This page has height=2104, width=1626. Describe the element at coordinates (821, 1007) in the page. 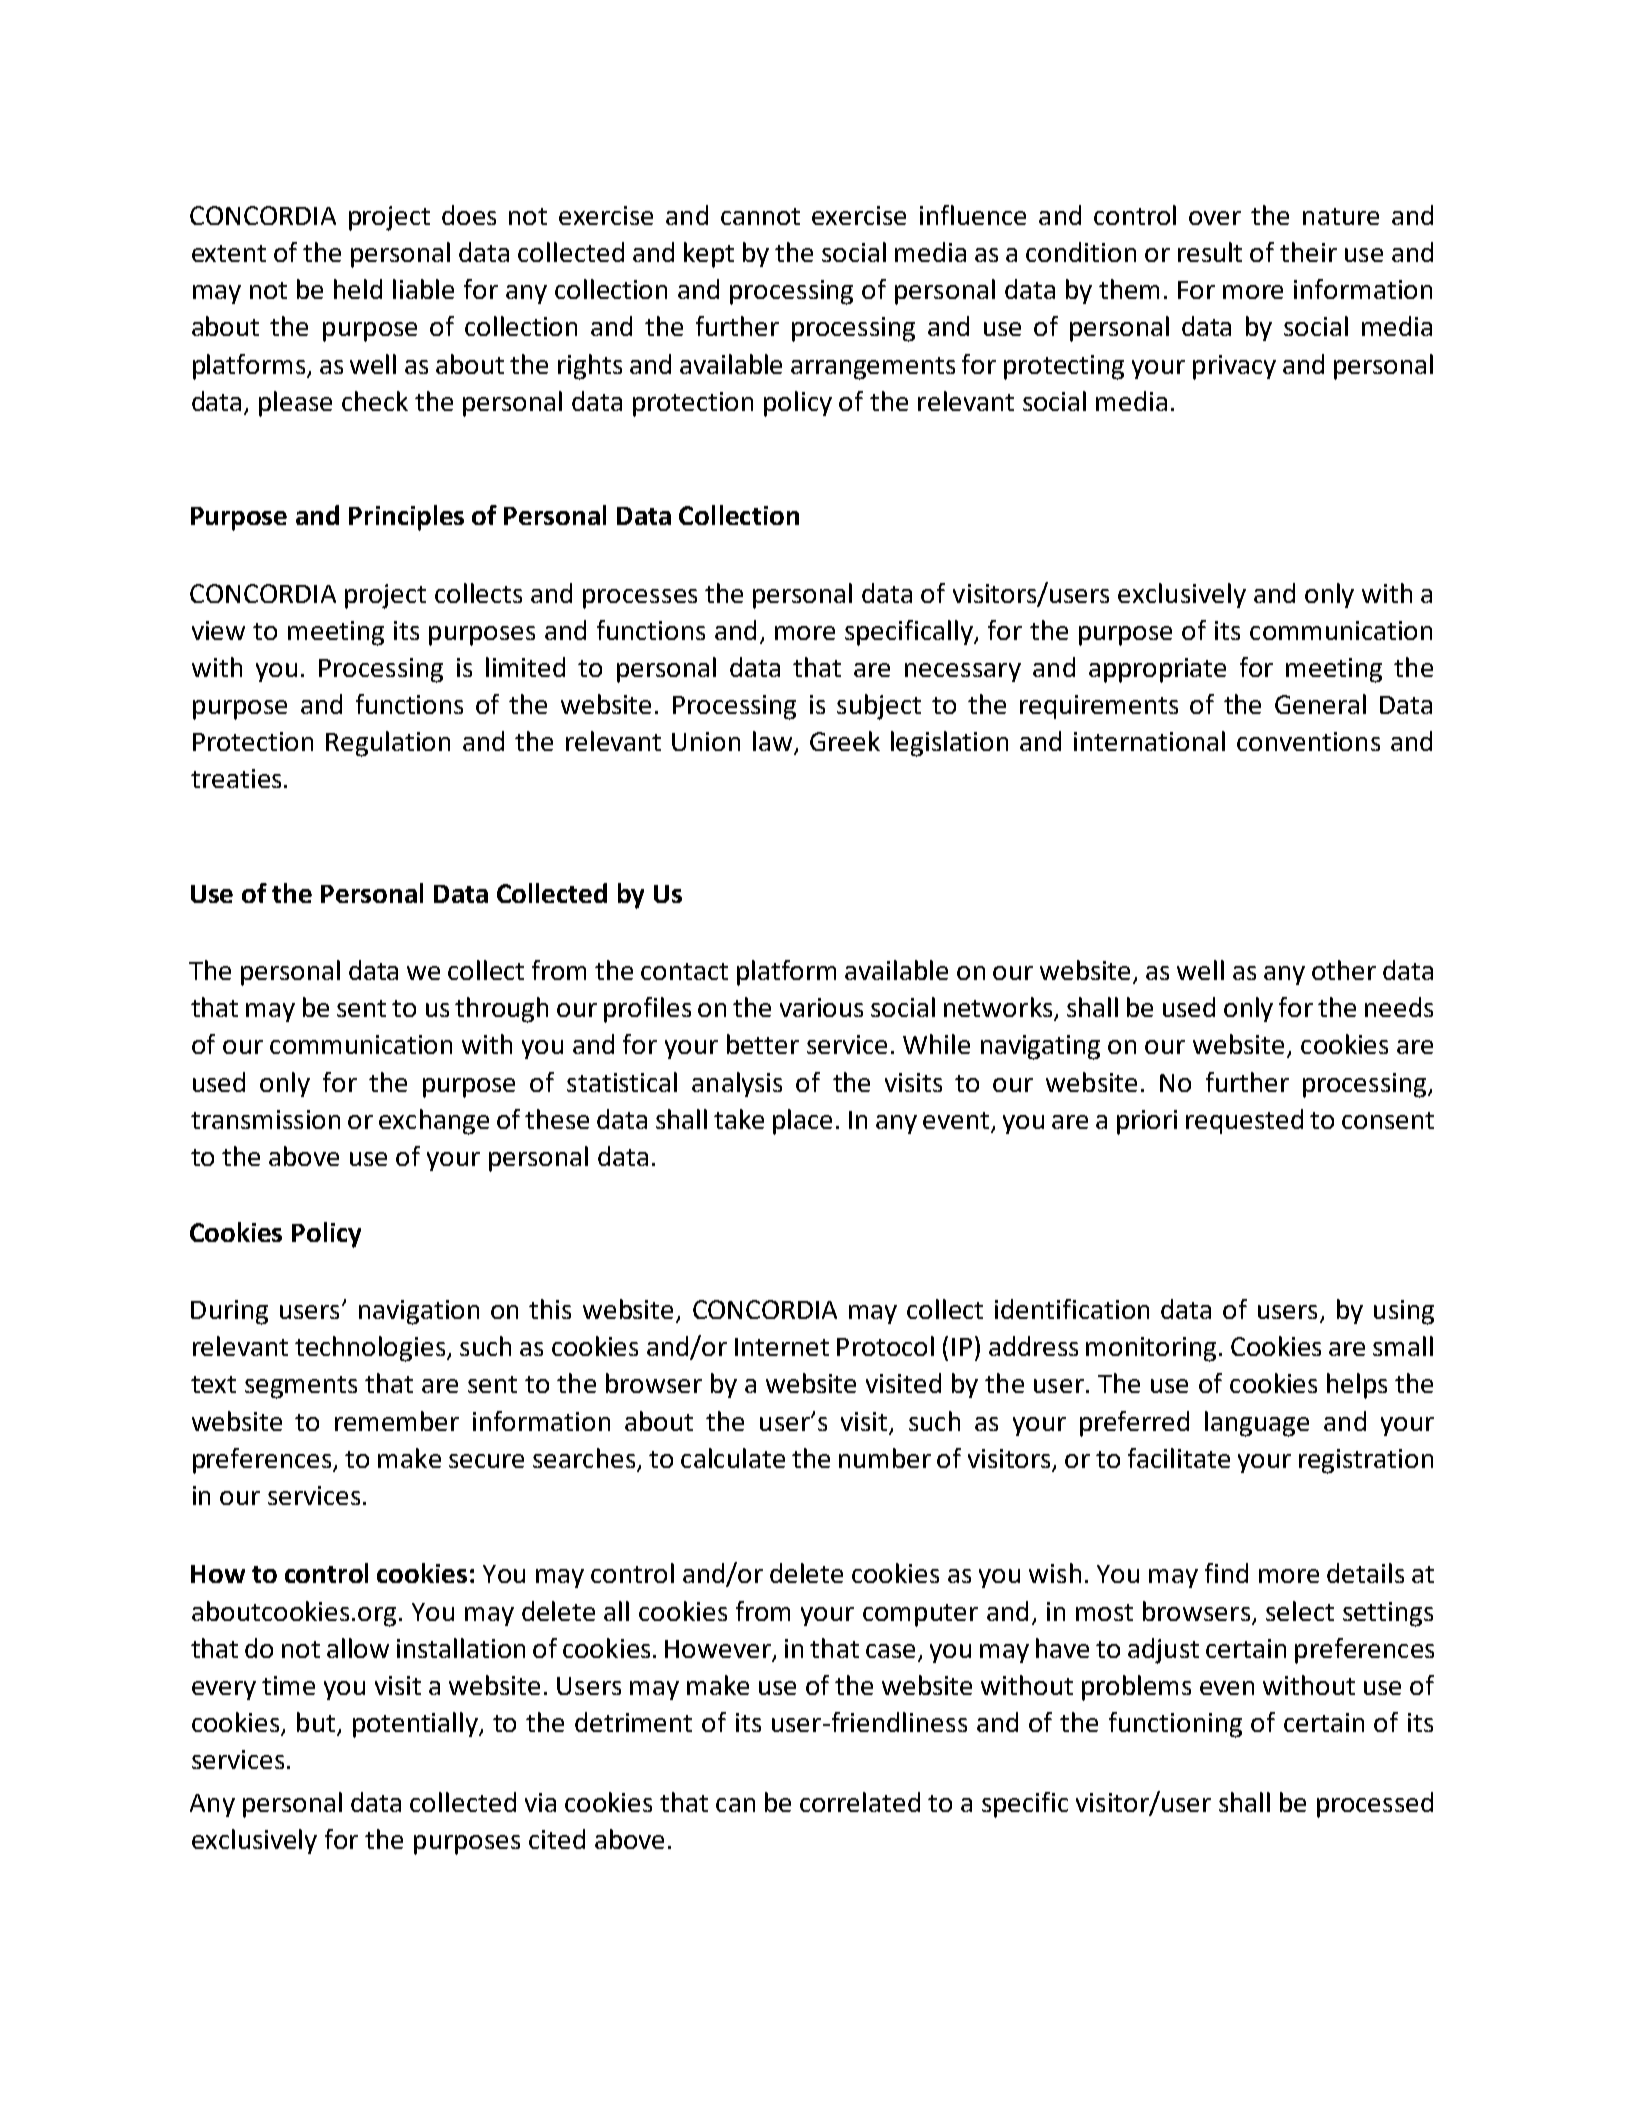

I see `various` at that location.
